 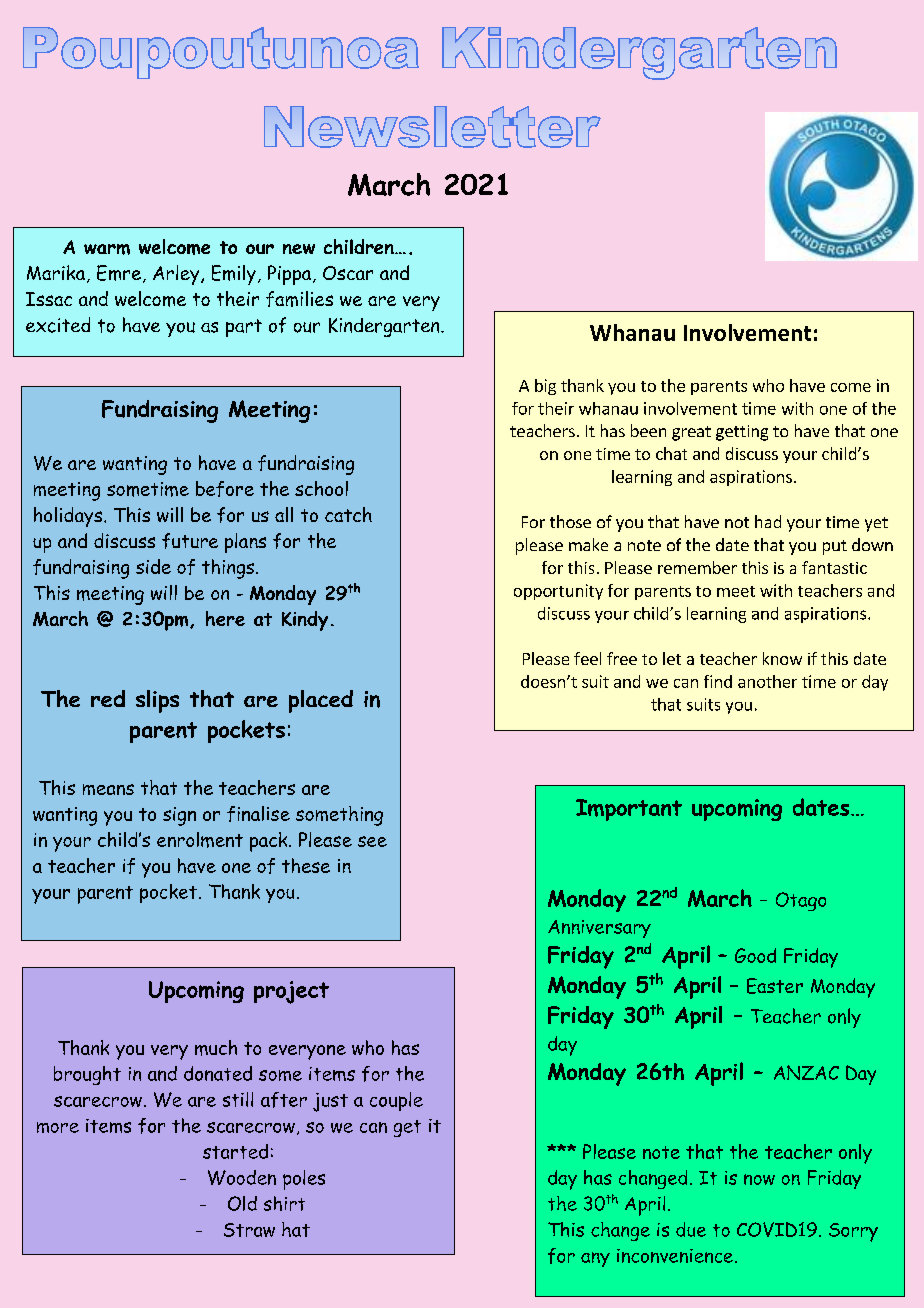 What do you see at coordinates (119, 273) in the image?
I see `Emre` at bounding box center [119, 273].
